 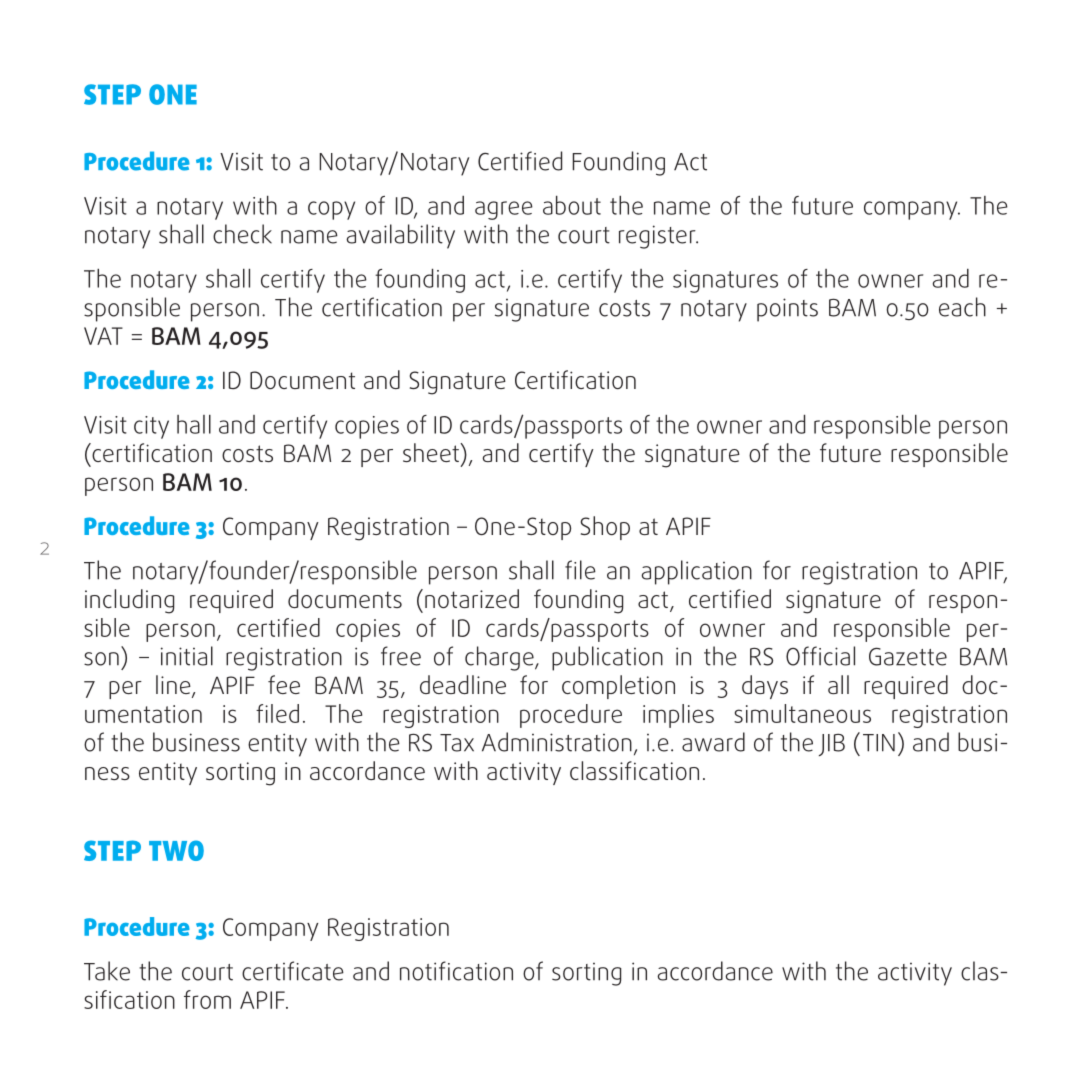 What do you see at coordinates (802, 713) in the image?
I see `simultaneous` at bounding box center [802, 713].
